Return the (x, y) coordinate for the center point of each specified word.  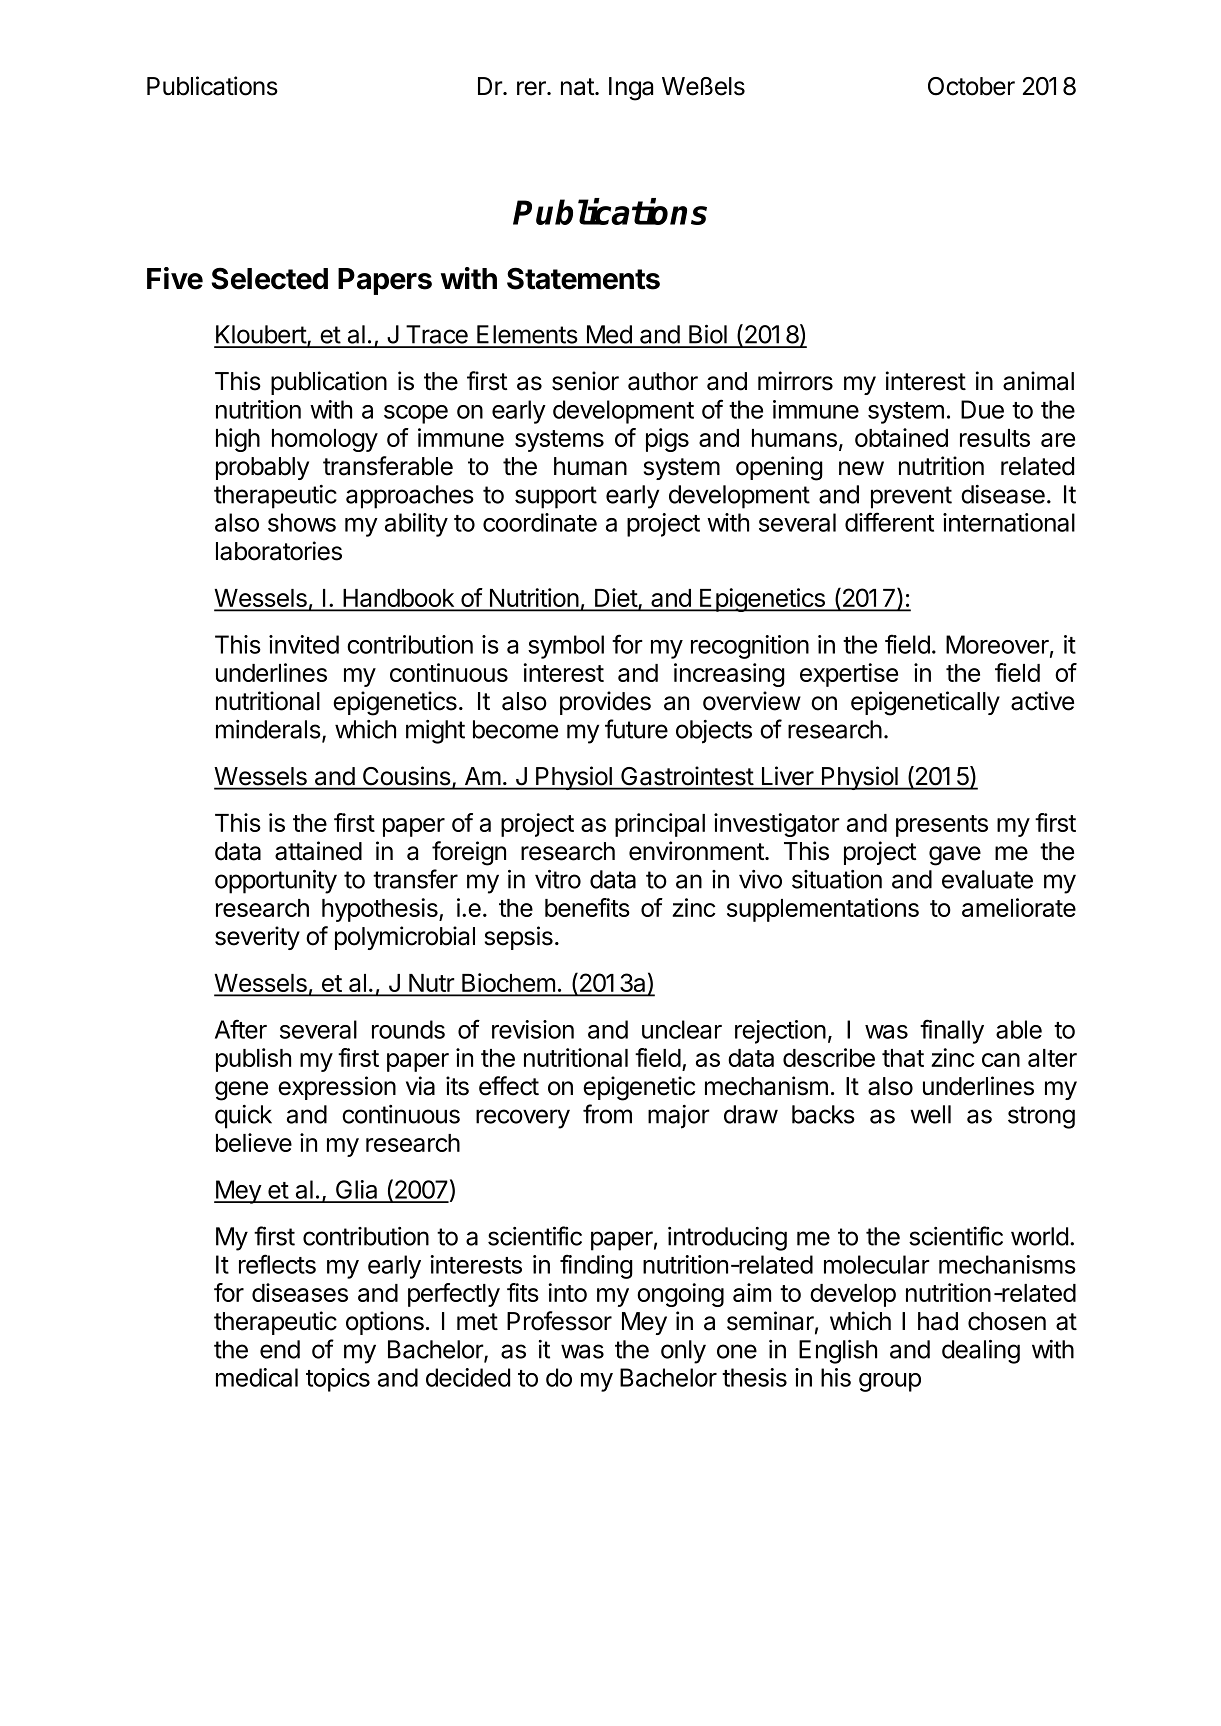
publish (253, 1060)
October (971, 86)
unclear (682, 1029)
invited (304, 644)
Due (982, 409)
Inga (631, 89)
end (280, 1349)
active (1042, 701)
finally (952, 1031)
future (636, 729)
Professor (559, 1321)
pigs (667, 440)
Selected (269, 278)
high (238, 440)
